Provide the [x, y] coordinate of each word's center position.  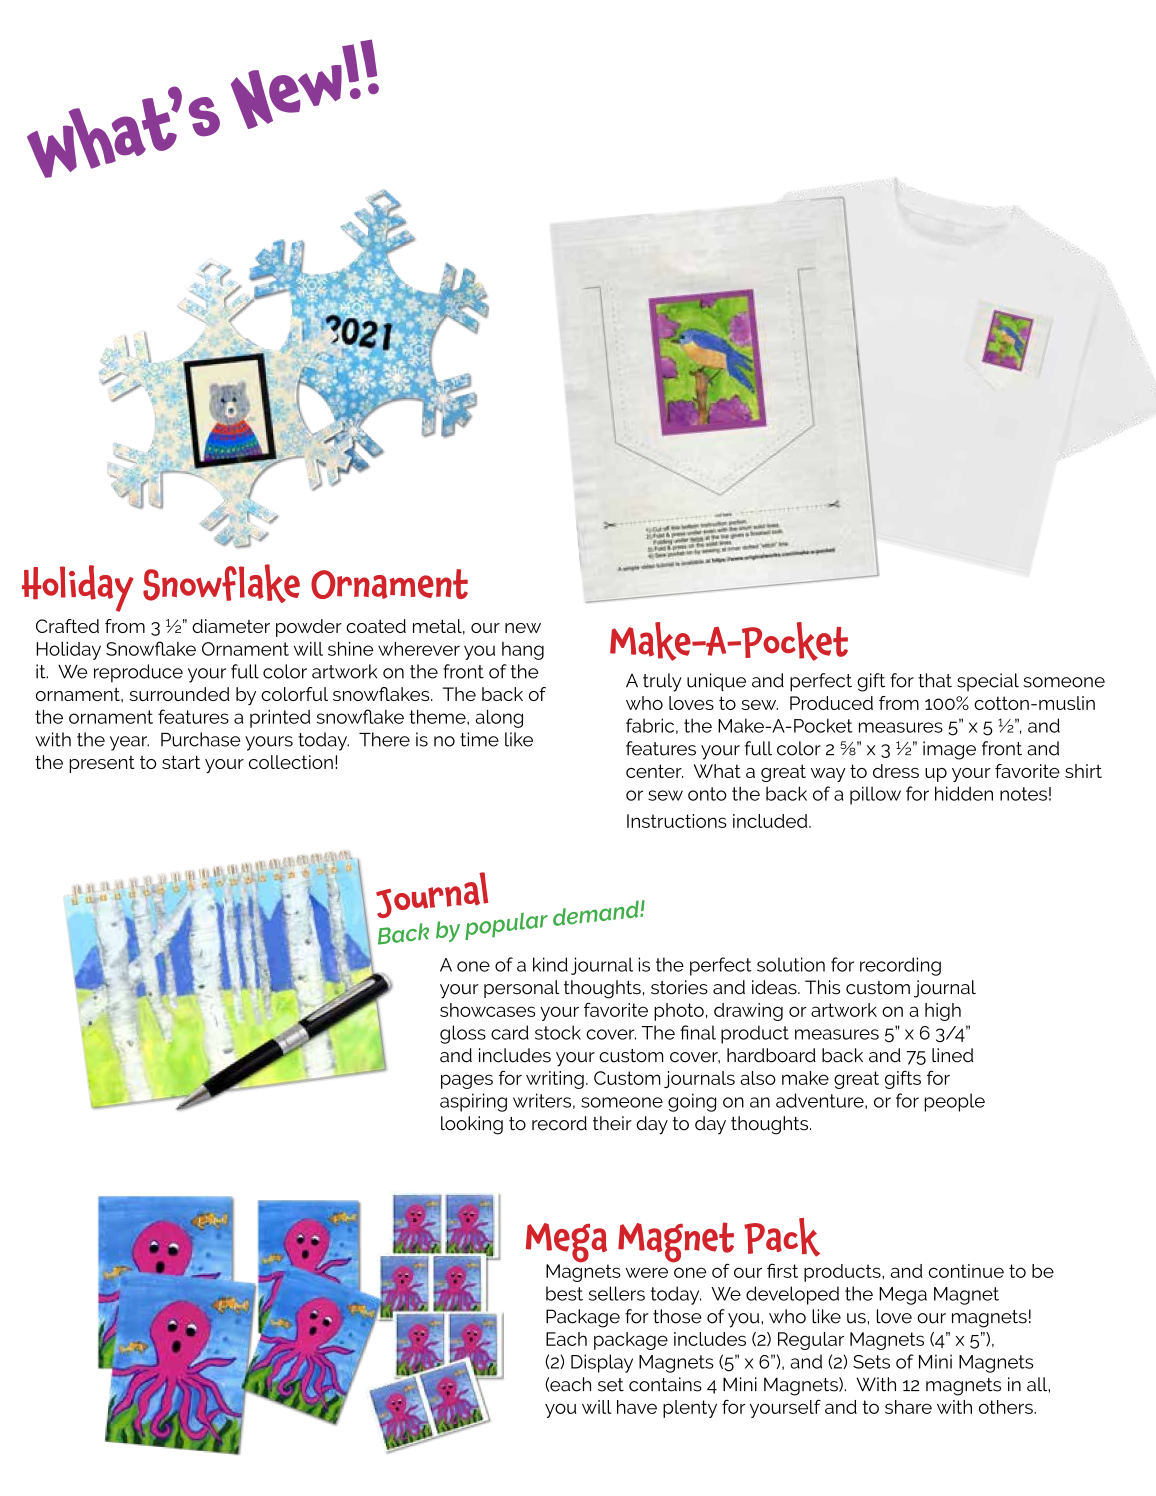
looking [472, 1125]
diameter [231, 626]
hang [523, 651]
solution [791, 964]
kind [550, 964]
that [935, 680]
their [612, 1123]
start [181, 762]
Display [602, 1363]
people [954, 1102]
